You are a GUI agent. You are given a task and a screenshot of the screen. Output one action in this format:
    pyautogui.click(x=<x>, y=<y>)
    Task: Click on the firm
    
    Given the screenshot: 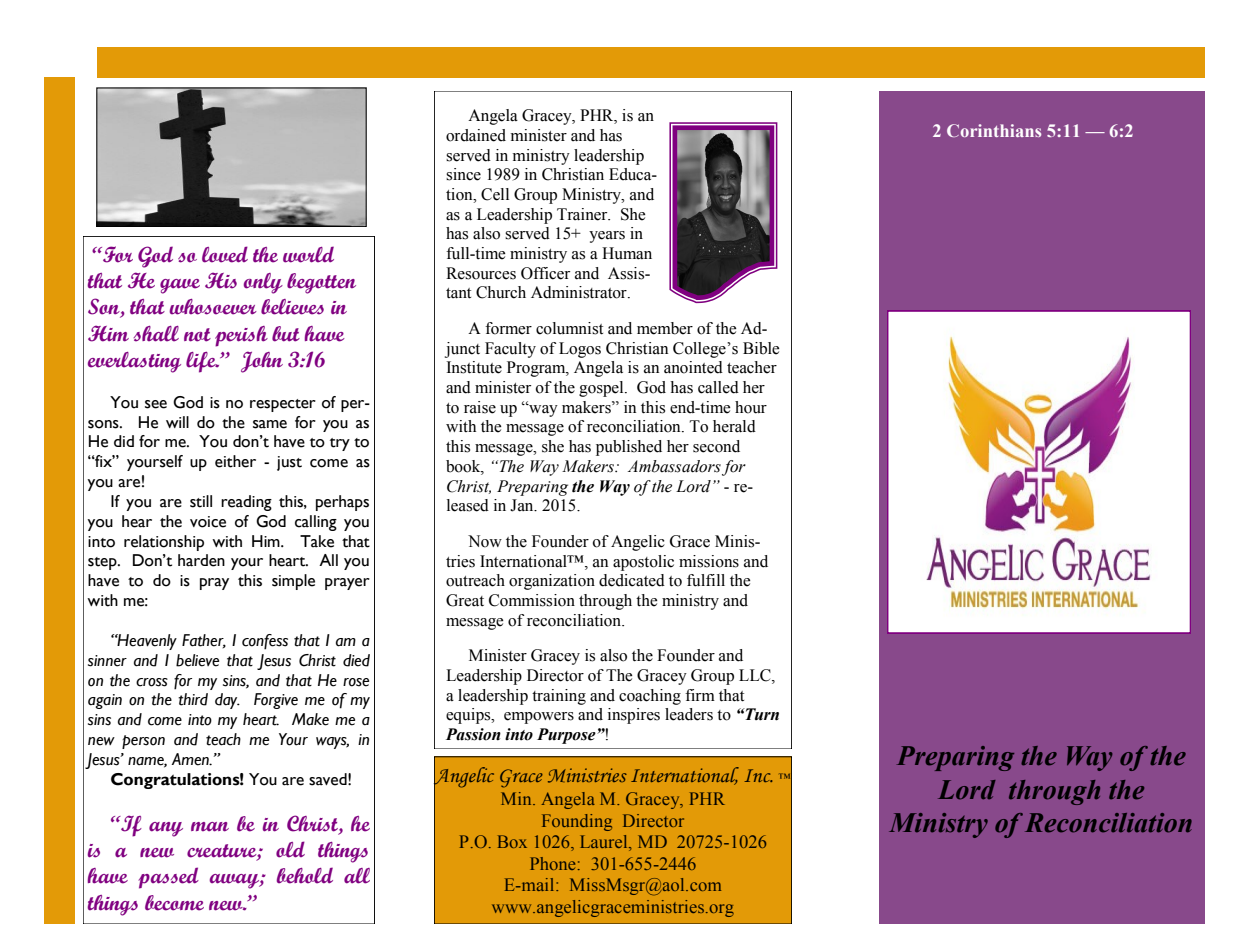 What is the action you would take?
    pyautogui.click(x=700, y=695)
